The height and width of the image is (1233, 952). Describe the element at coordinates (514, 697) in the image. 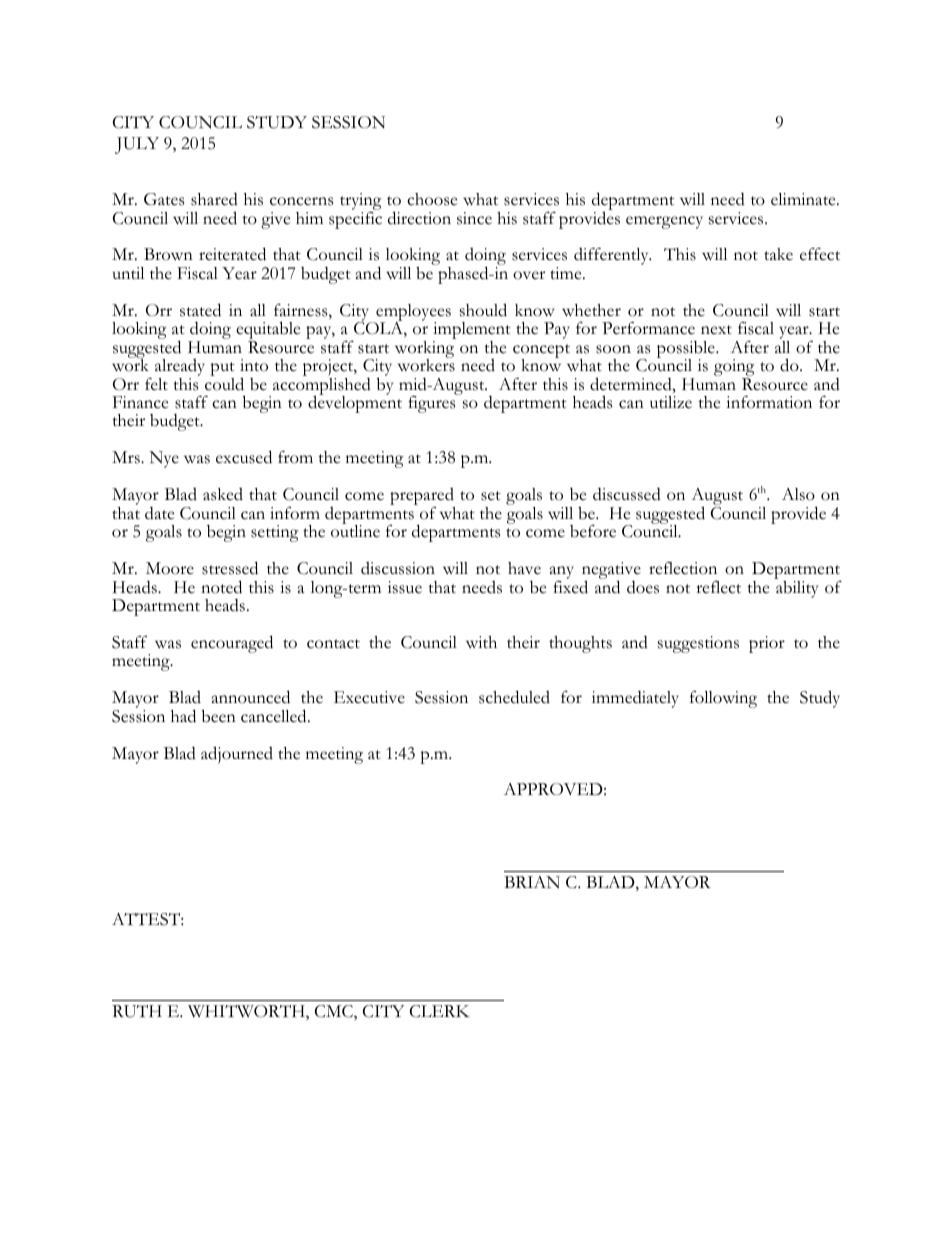

I see `scheduled` at that location.
